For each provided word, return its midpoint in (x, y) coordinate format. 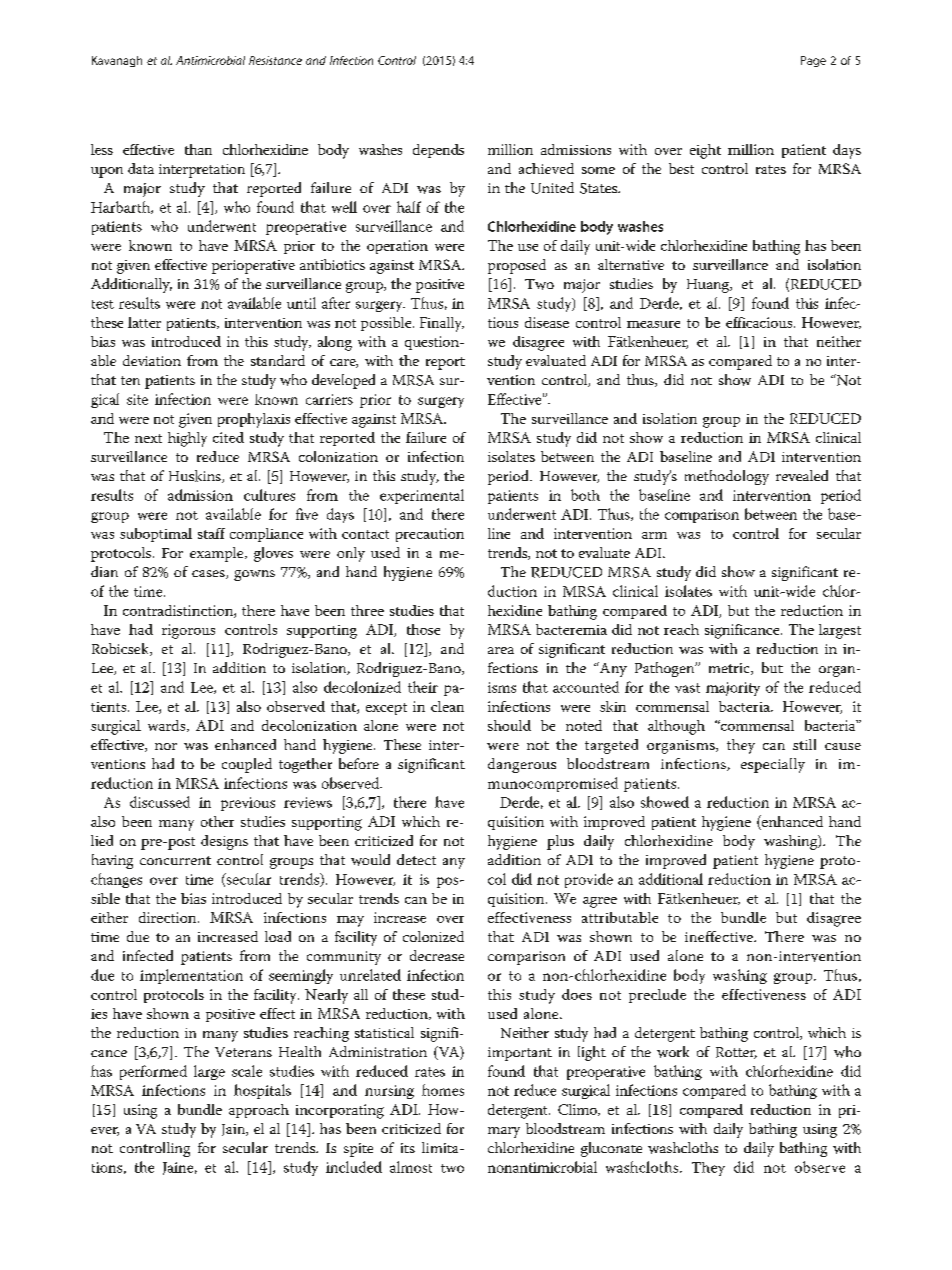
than (198, 149)
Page (813, 61)
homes (443, 1090)
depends (438, 151)
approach (259, 1111)
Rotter (736, 1053)
